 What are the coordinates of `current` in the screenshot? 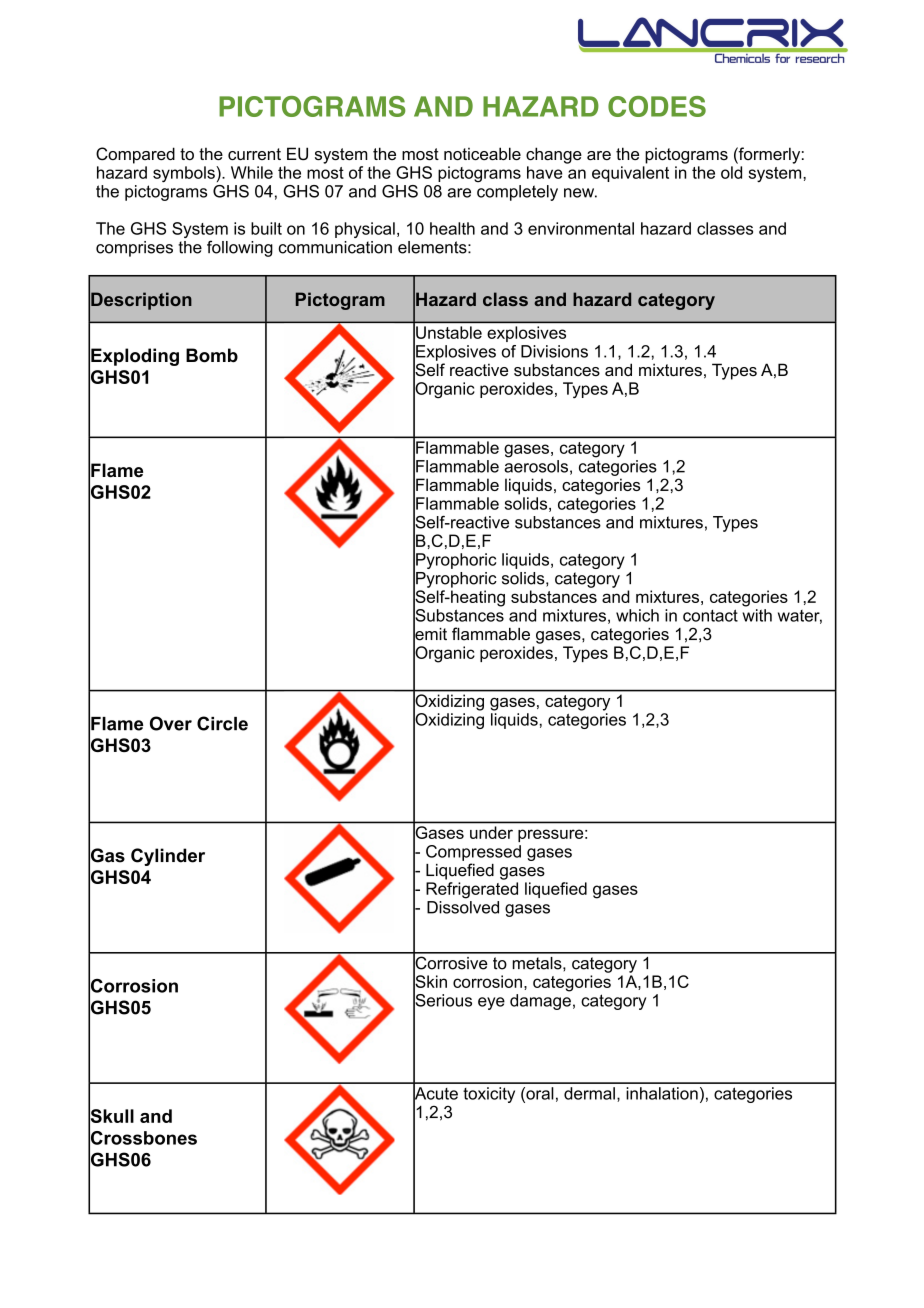 It's located at (254, 154).
